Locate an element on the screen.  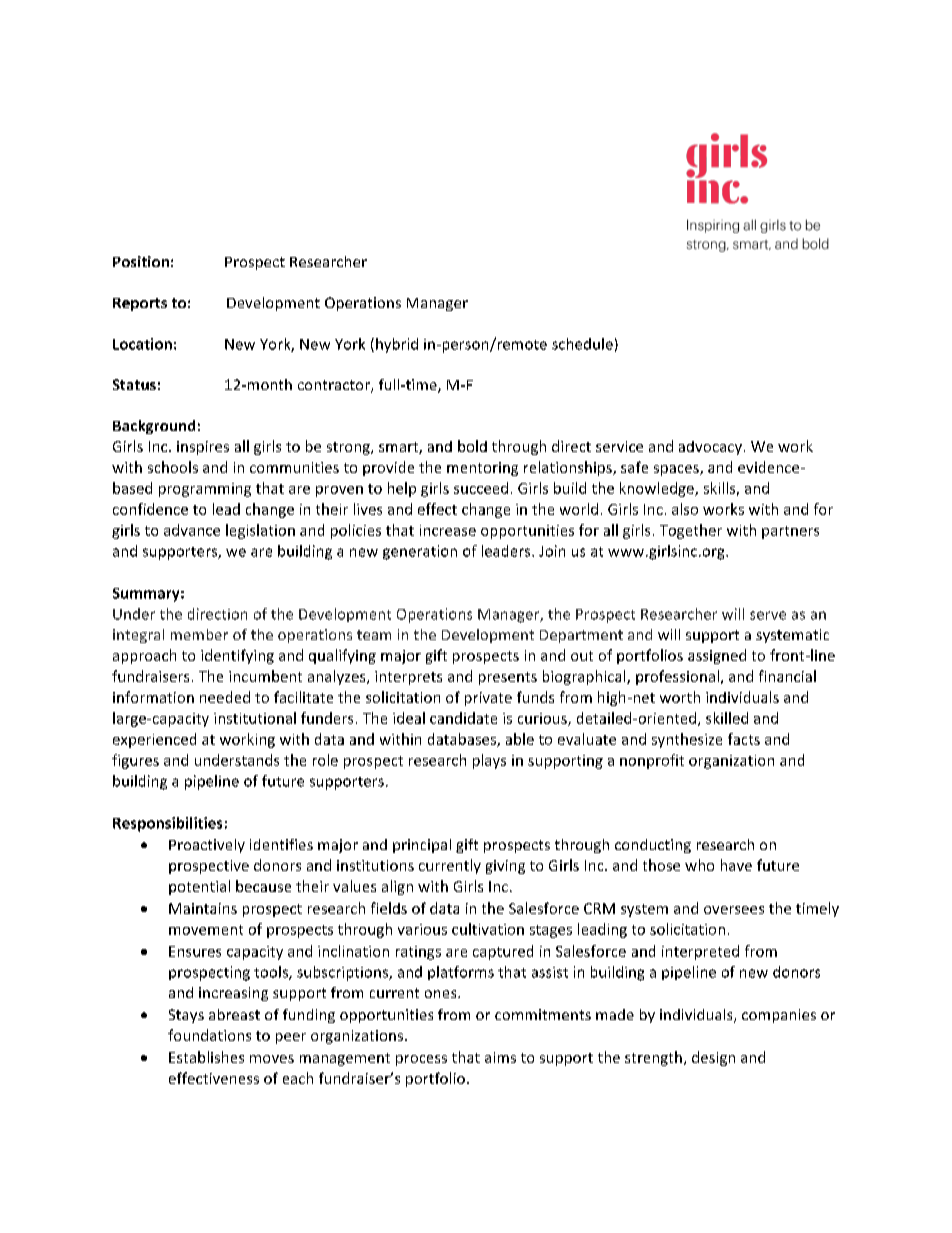
Reports is located at coordinates (140, 304).
